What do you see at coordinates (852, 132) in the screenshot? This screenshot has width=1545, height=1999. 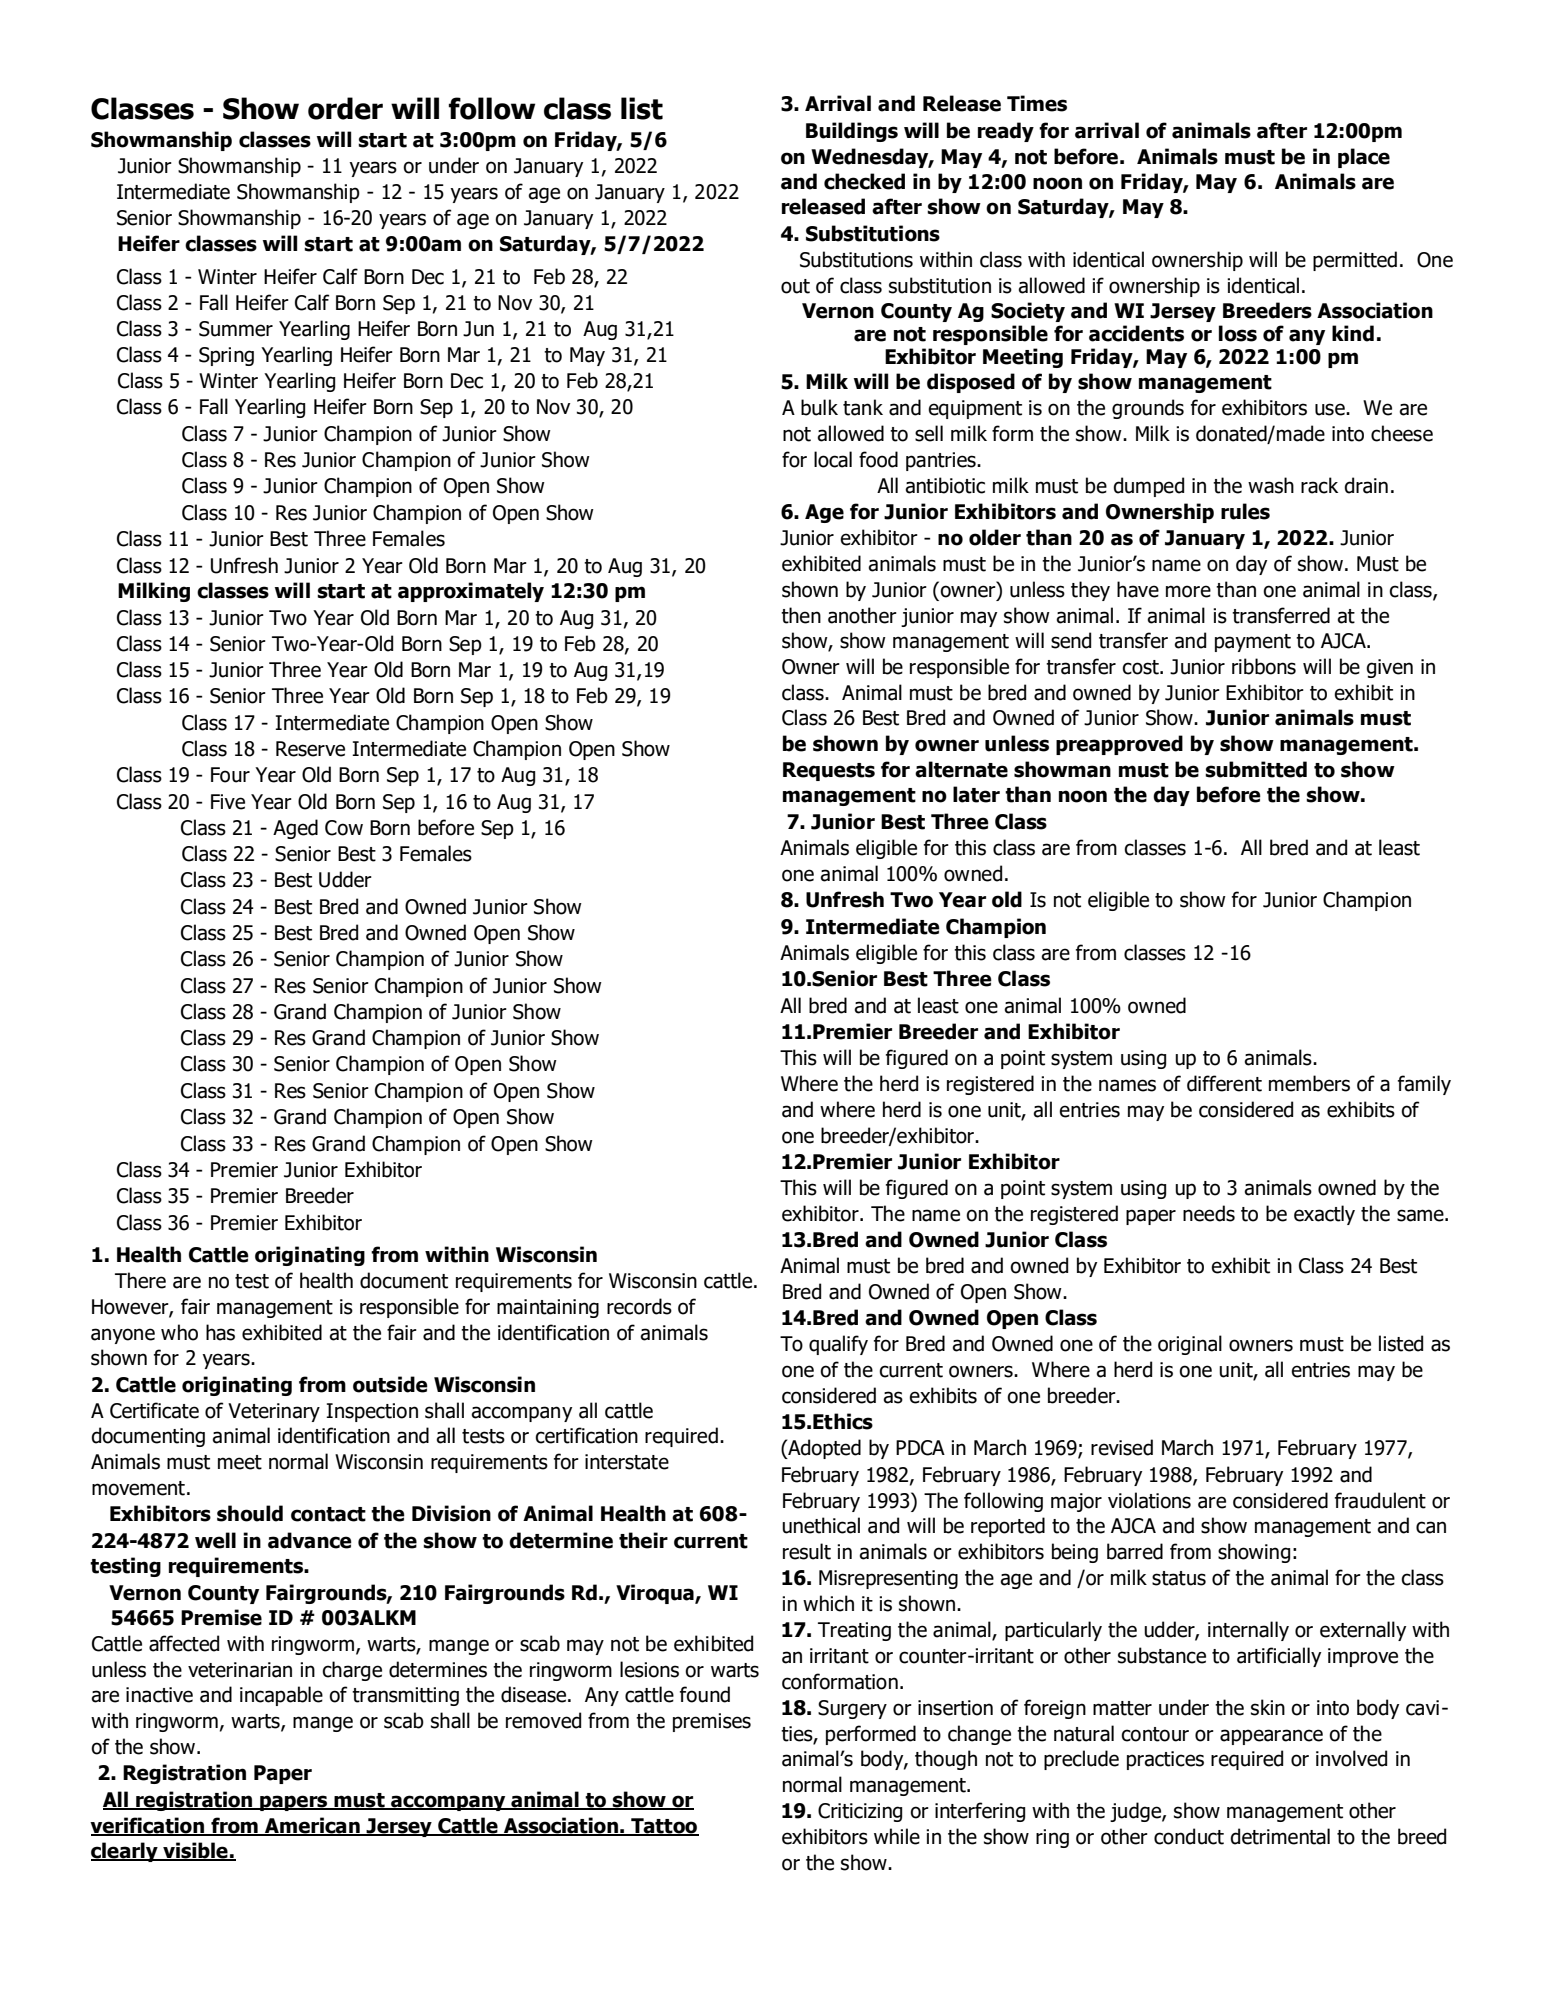 I see `Buildings` at bounding box center [852, 132].
